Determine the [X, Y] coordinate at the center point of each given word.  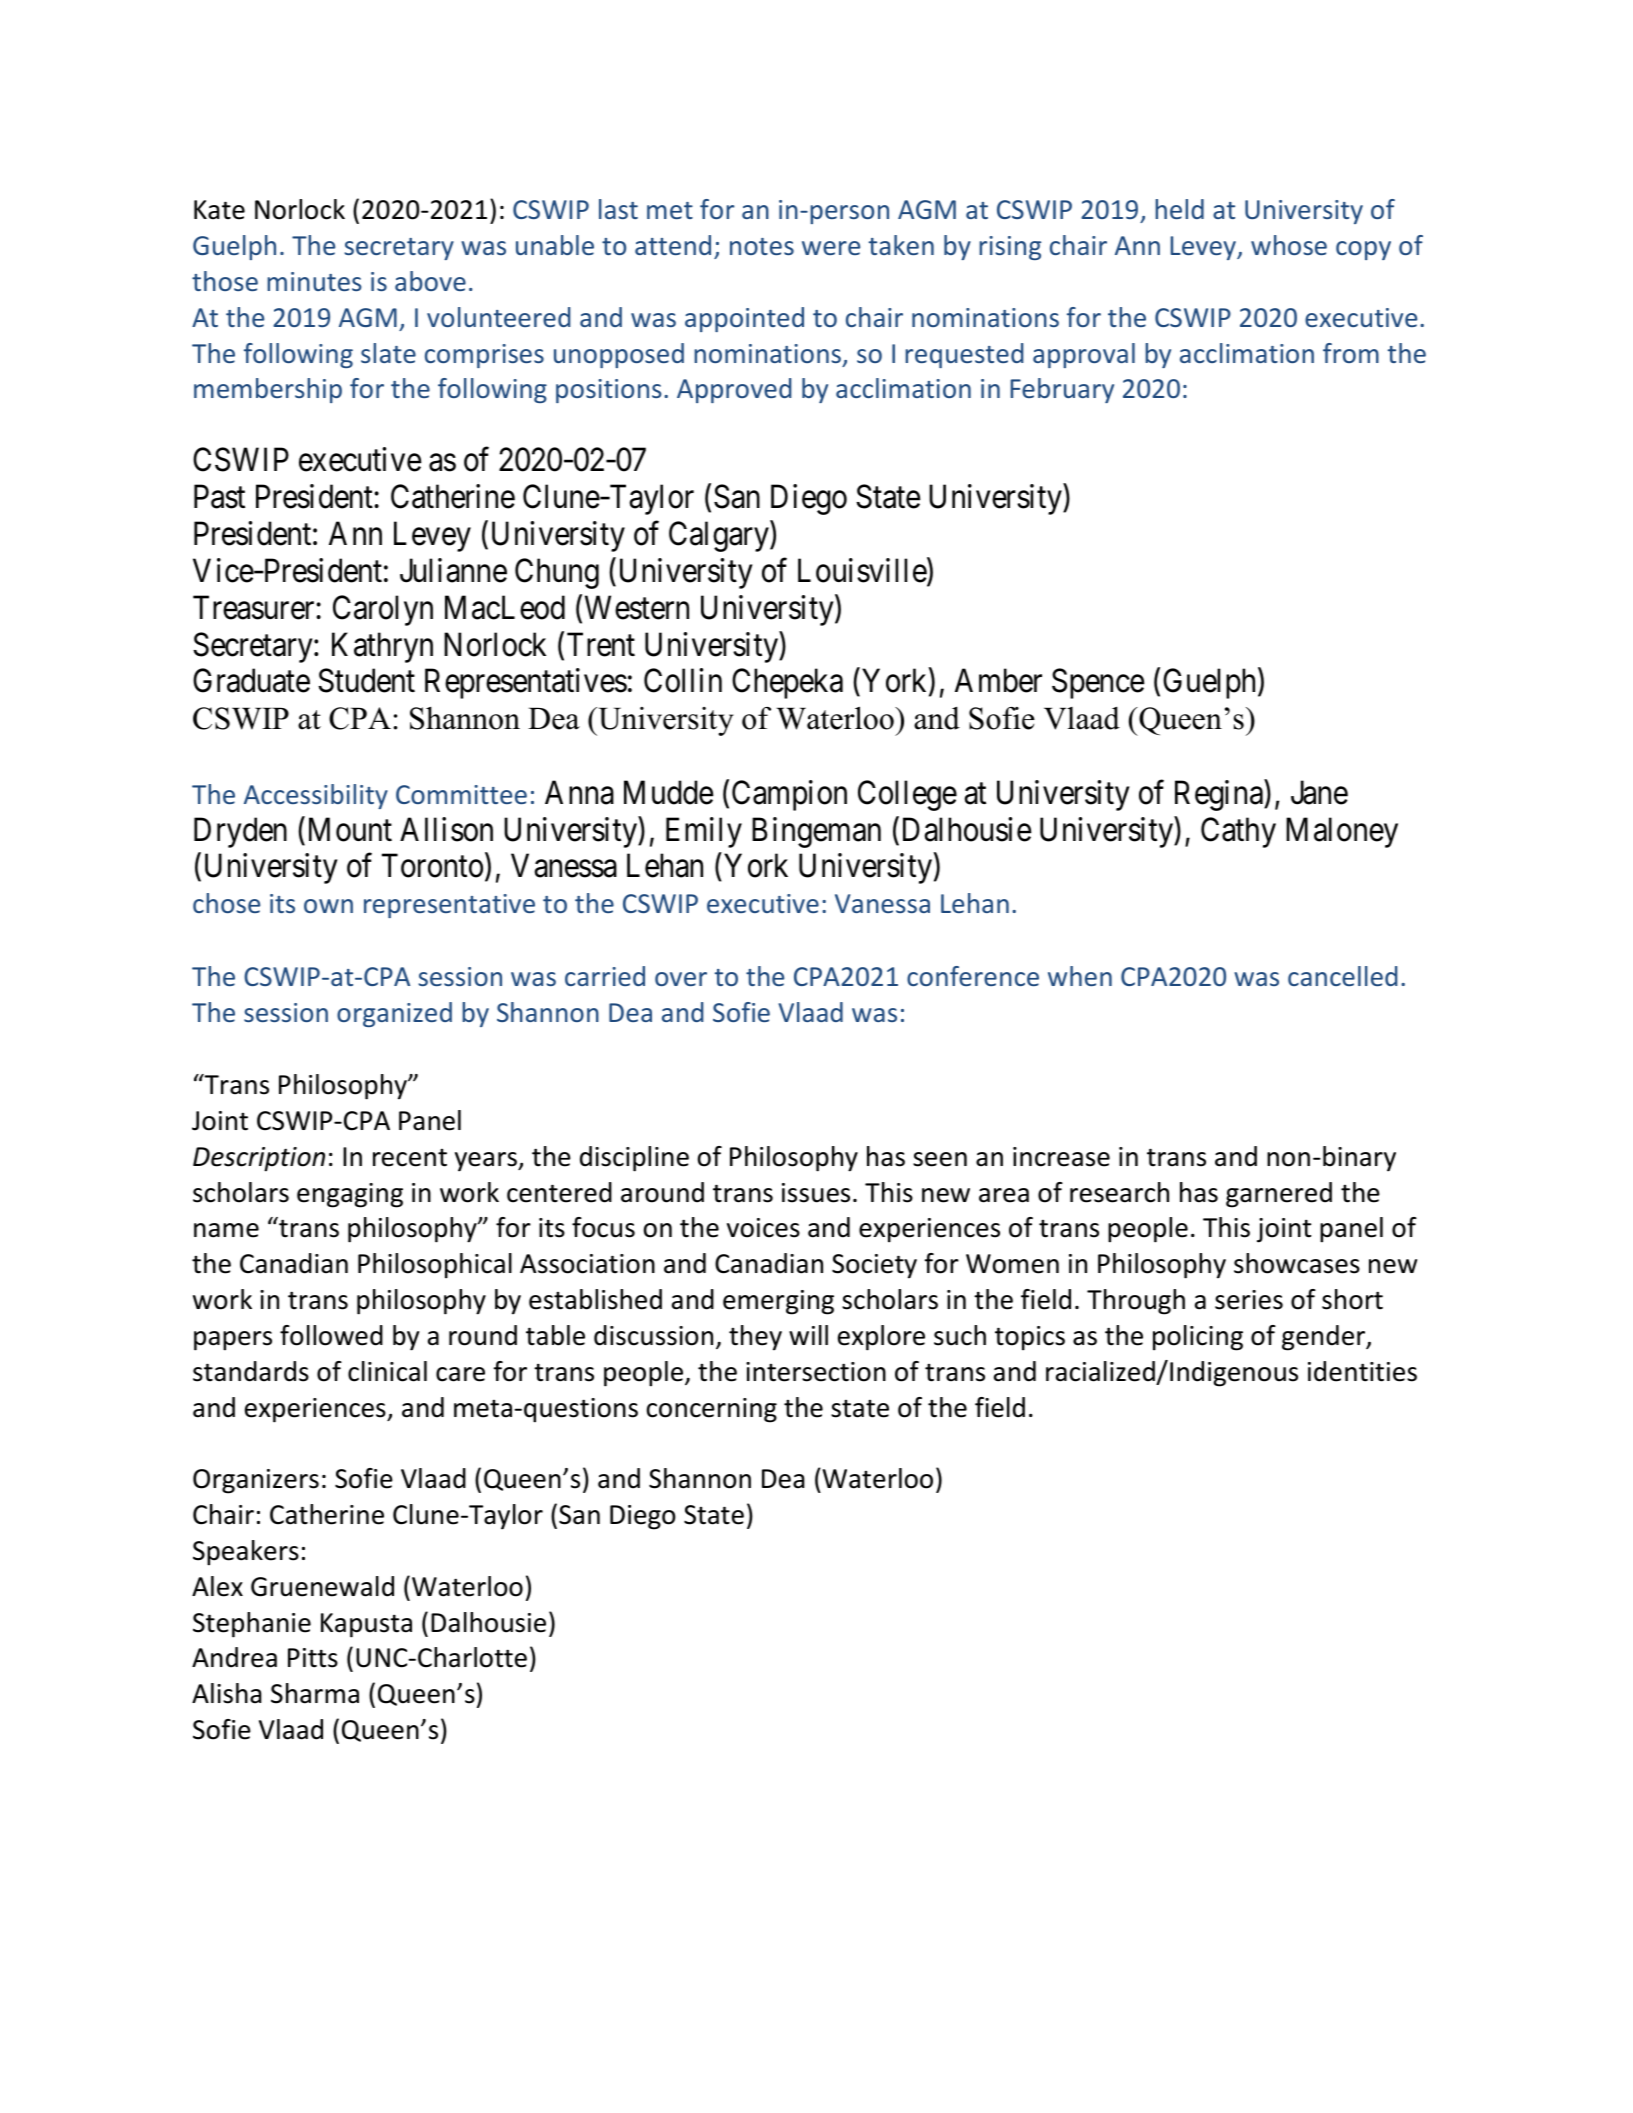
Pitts [313, 1658]
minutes [314, 281]
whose [1289, 245]
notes [762, 246]
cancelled [1343, 976]
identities [1362, 1371]
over [681, 979]
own [328, 906]
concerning [712, 1410]
